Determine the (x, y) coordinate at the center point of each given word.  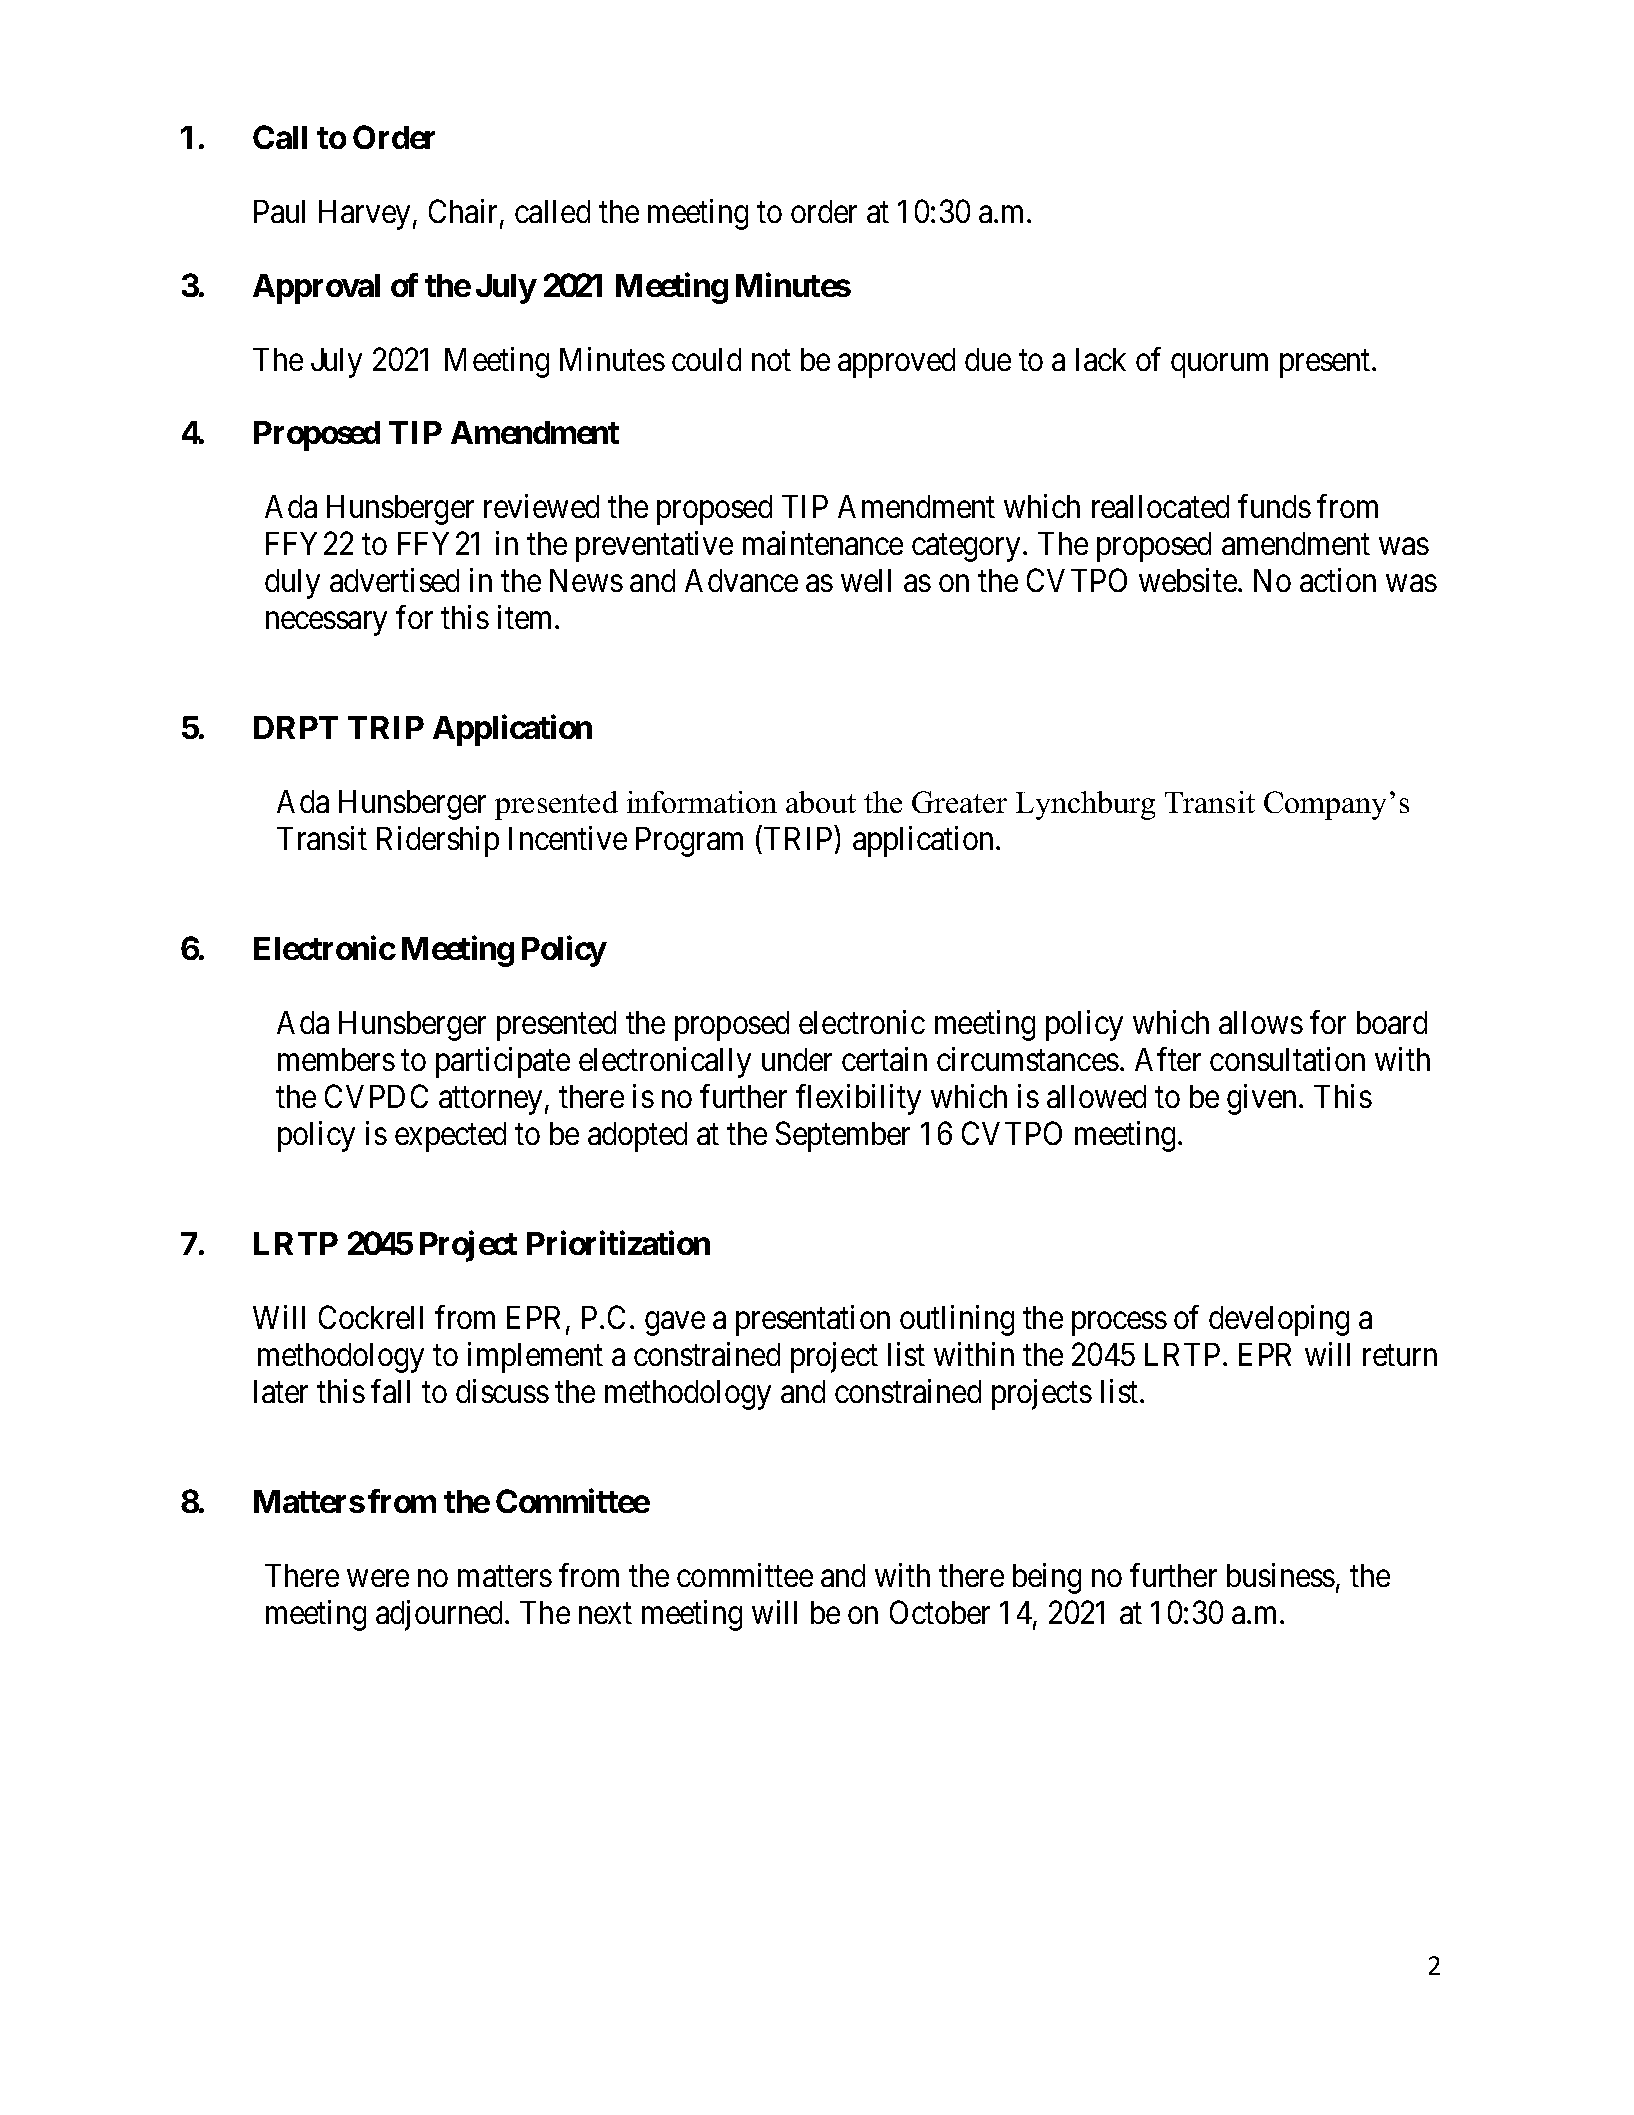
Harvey (364, 215)
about (821, 802)
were (378, 1578)
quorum (1219, 366)
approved (896, 363)
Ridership (438, 841)
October (940, 1612)
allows (1261, 1022)
